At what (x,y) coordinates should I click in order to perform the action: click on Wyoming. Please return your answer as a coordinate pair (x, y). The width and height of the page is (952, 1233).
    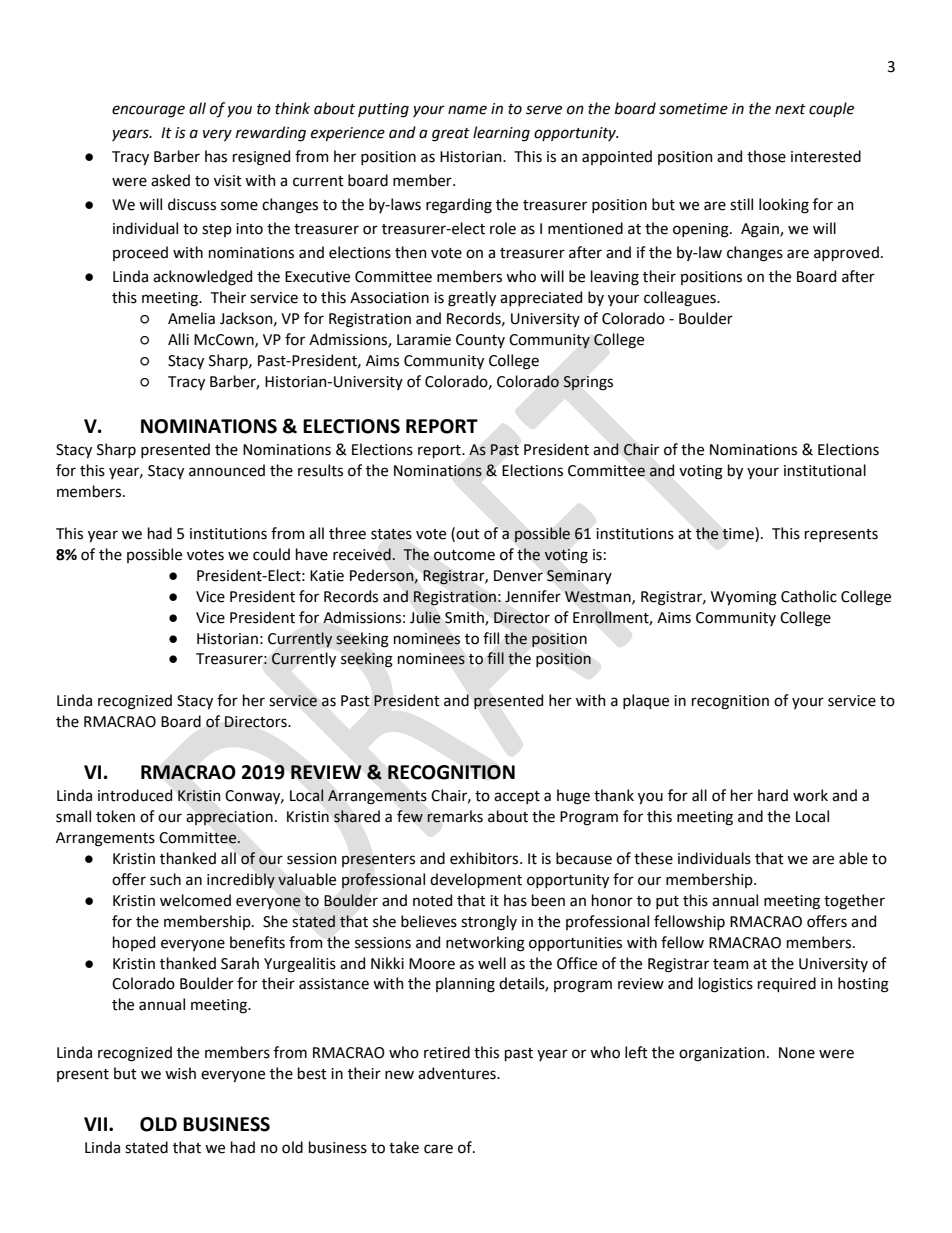
    Looking at the image, I should click on (744, 598).
